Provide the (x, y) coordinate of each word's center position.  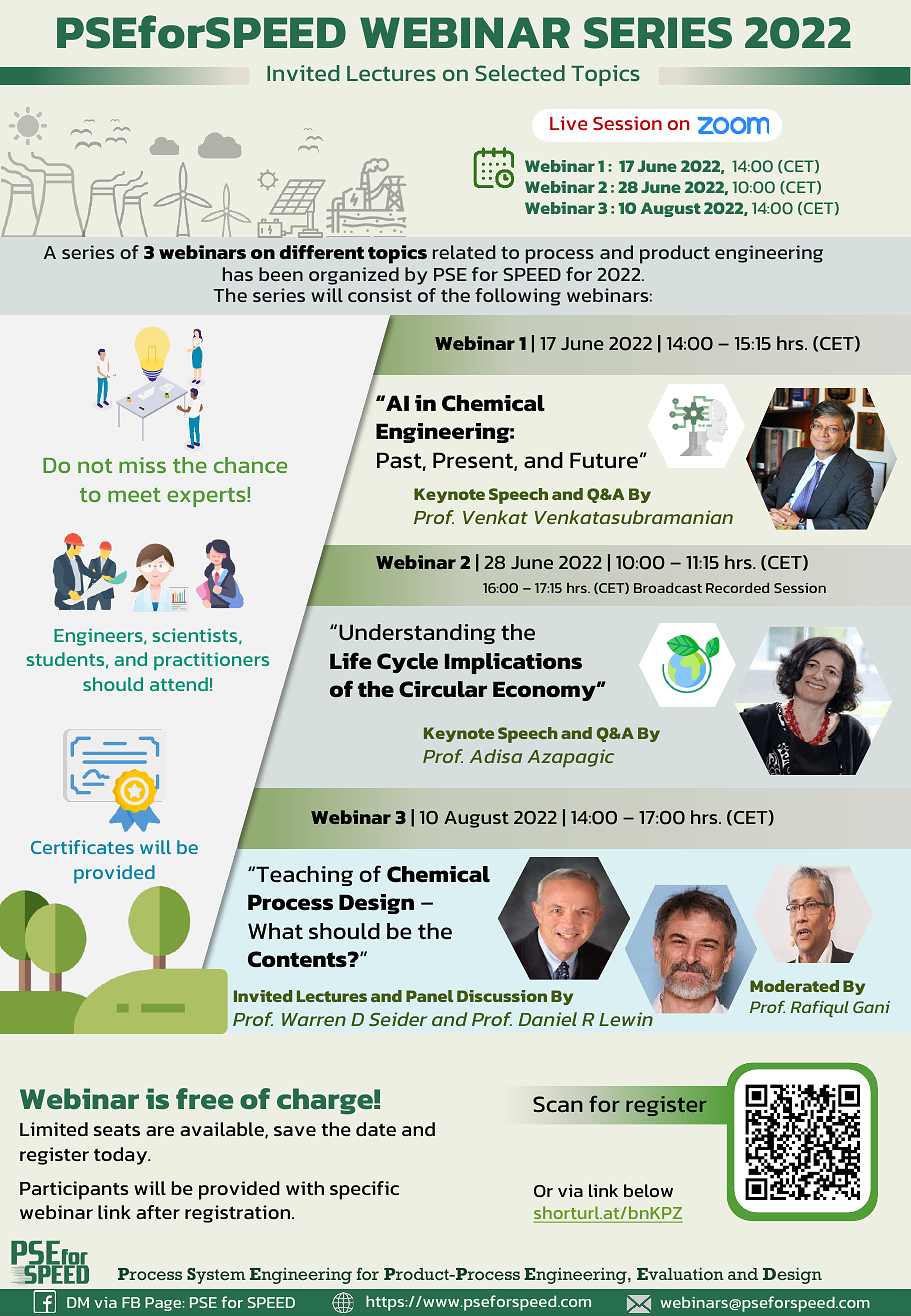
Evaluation (680, 1274)
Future (604, 460)
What (275, 931)
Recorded (737, 588)
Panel (429, 996)
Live (568, 123)
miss (142, 465)
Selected (520, 73)
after (158, 1212)
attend (179, 684)
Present (474, 461)
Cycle (407, 663)
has (238, 274)
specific (364, 1190)
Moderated (794, 986)
